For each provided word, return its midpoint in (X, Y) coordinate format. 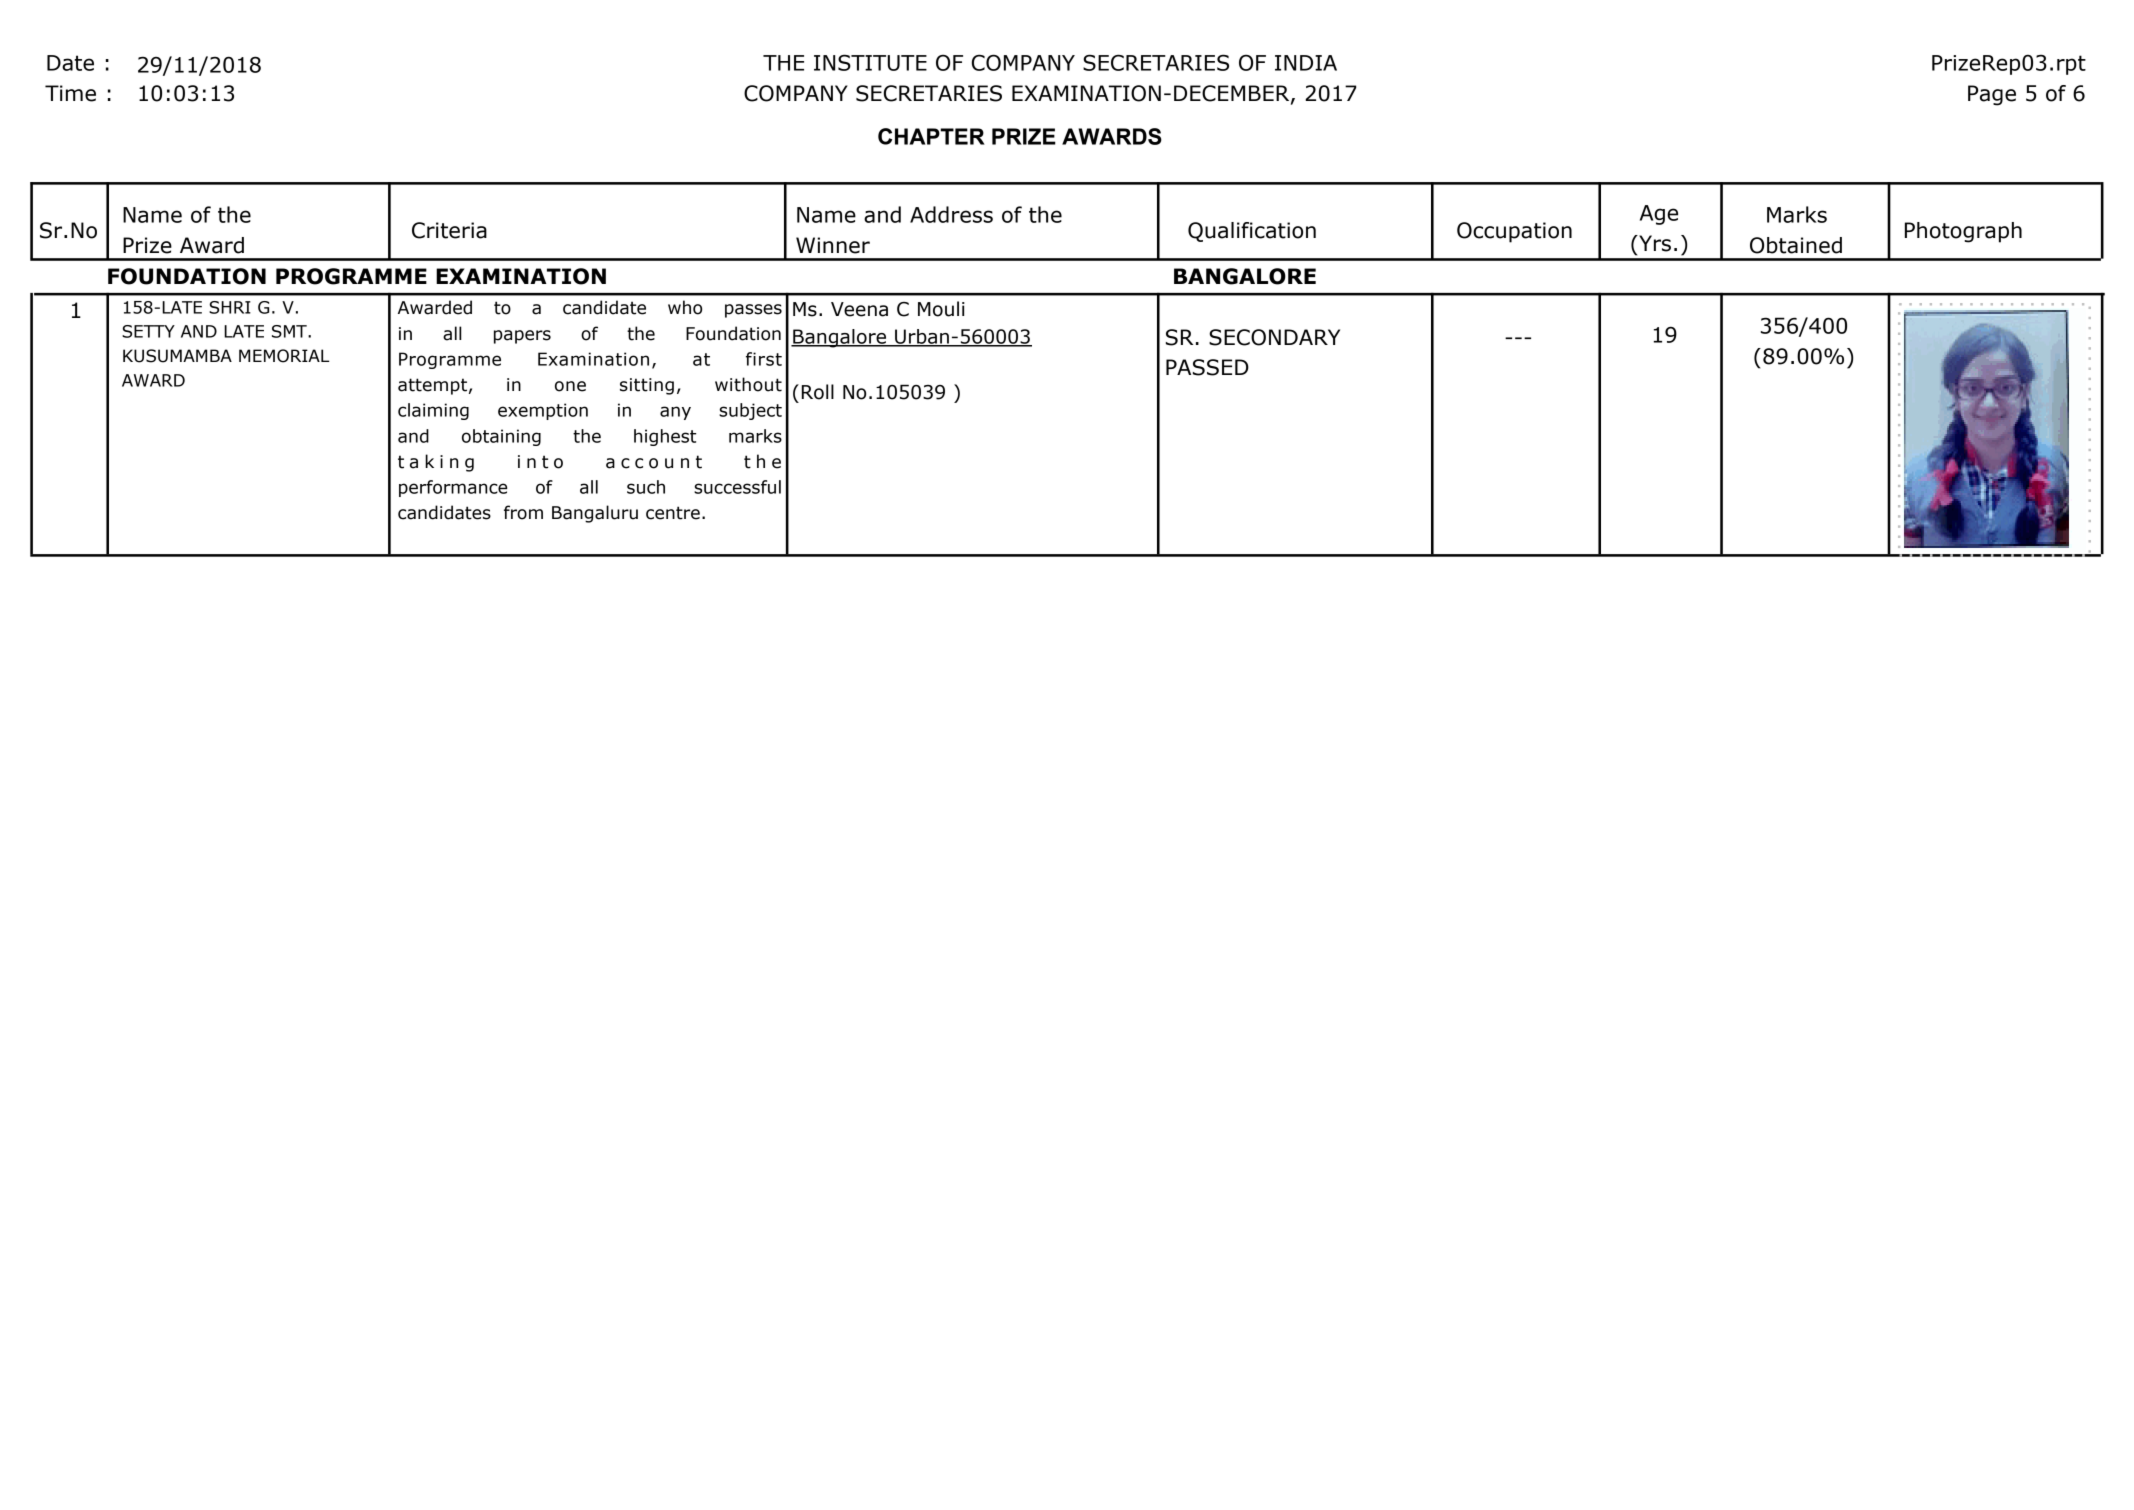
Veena (859, 309)
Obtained (1796, 245)
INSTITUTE (870, 62)
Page (1992, 95)
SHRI (230, 307)
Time (70, 93)
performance (453, 488)
